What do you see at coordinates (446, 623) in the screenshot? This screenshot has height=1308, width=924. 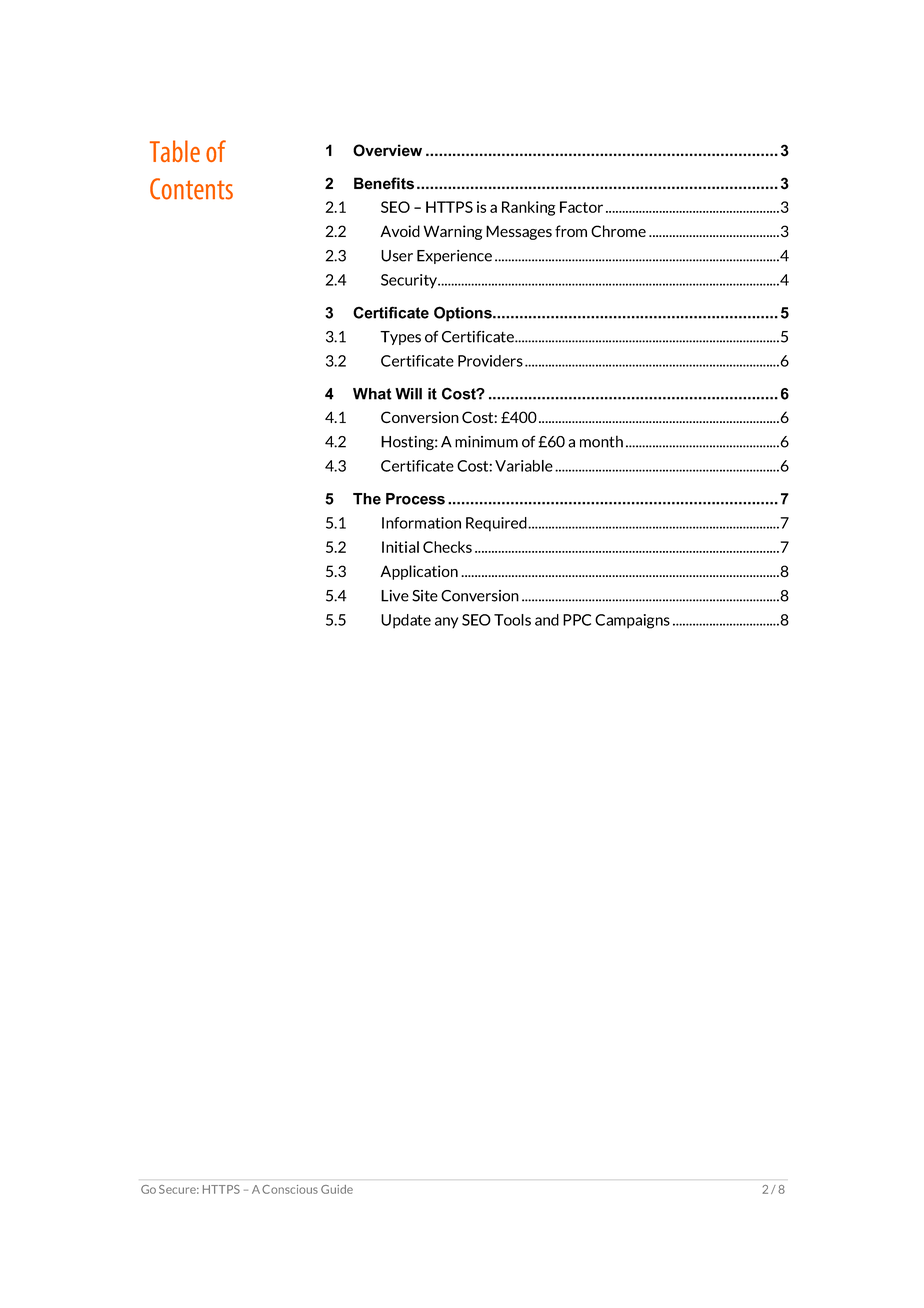 I see `any` at bounding box center [446, 623].
